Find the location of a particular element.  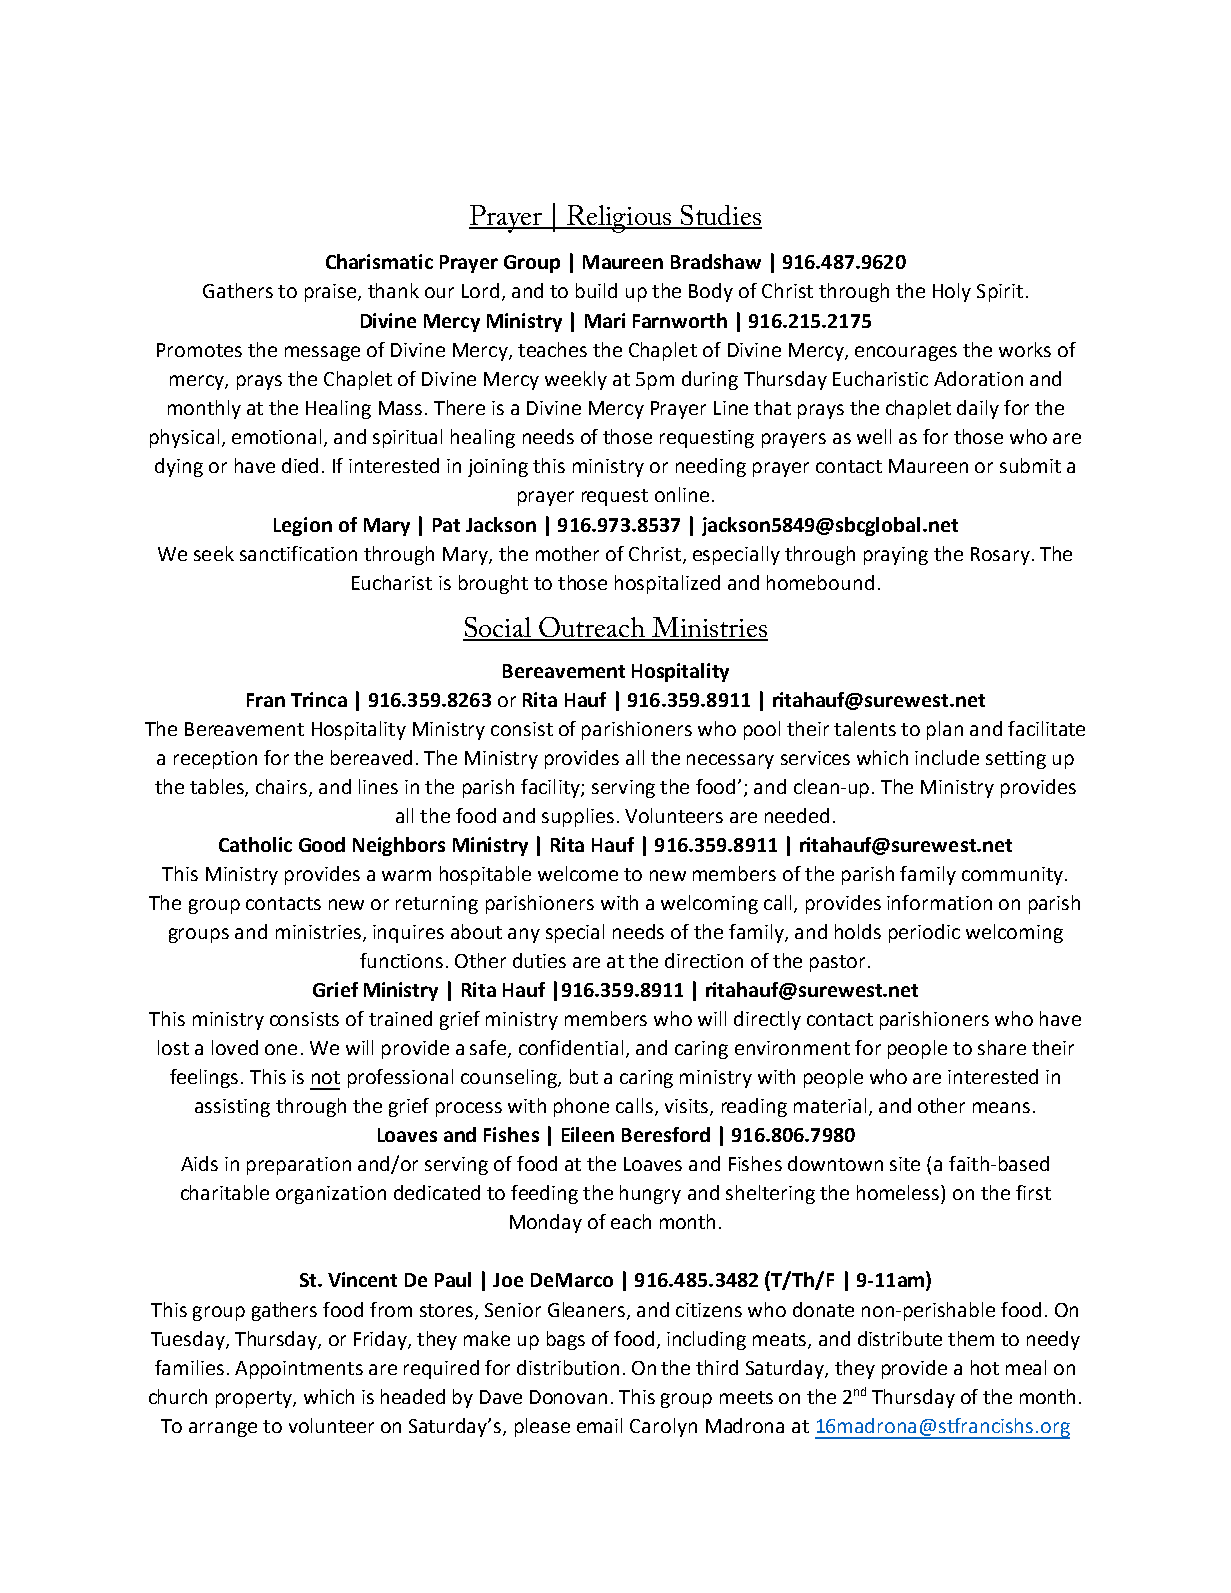

sanctification is located at coordinates (298, 553).
